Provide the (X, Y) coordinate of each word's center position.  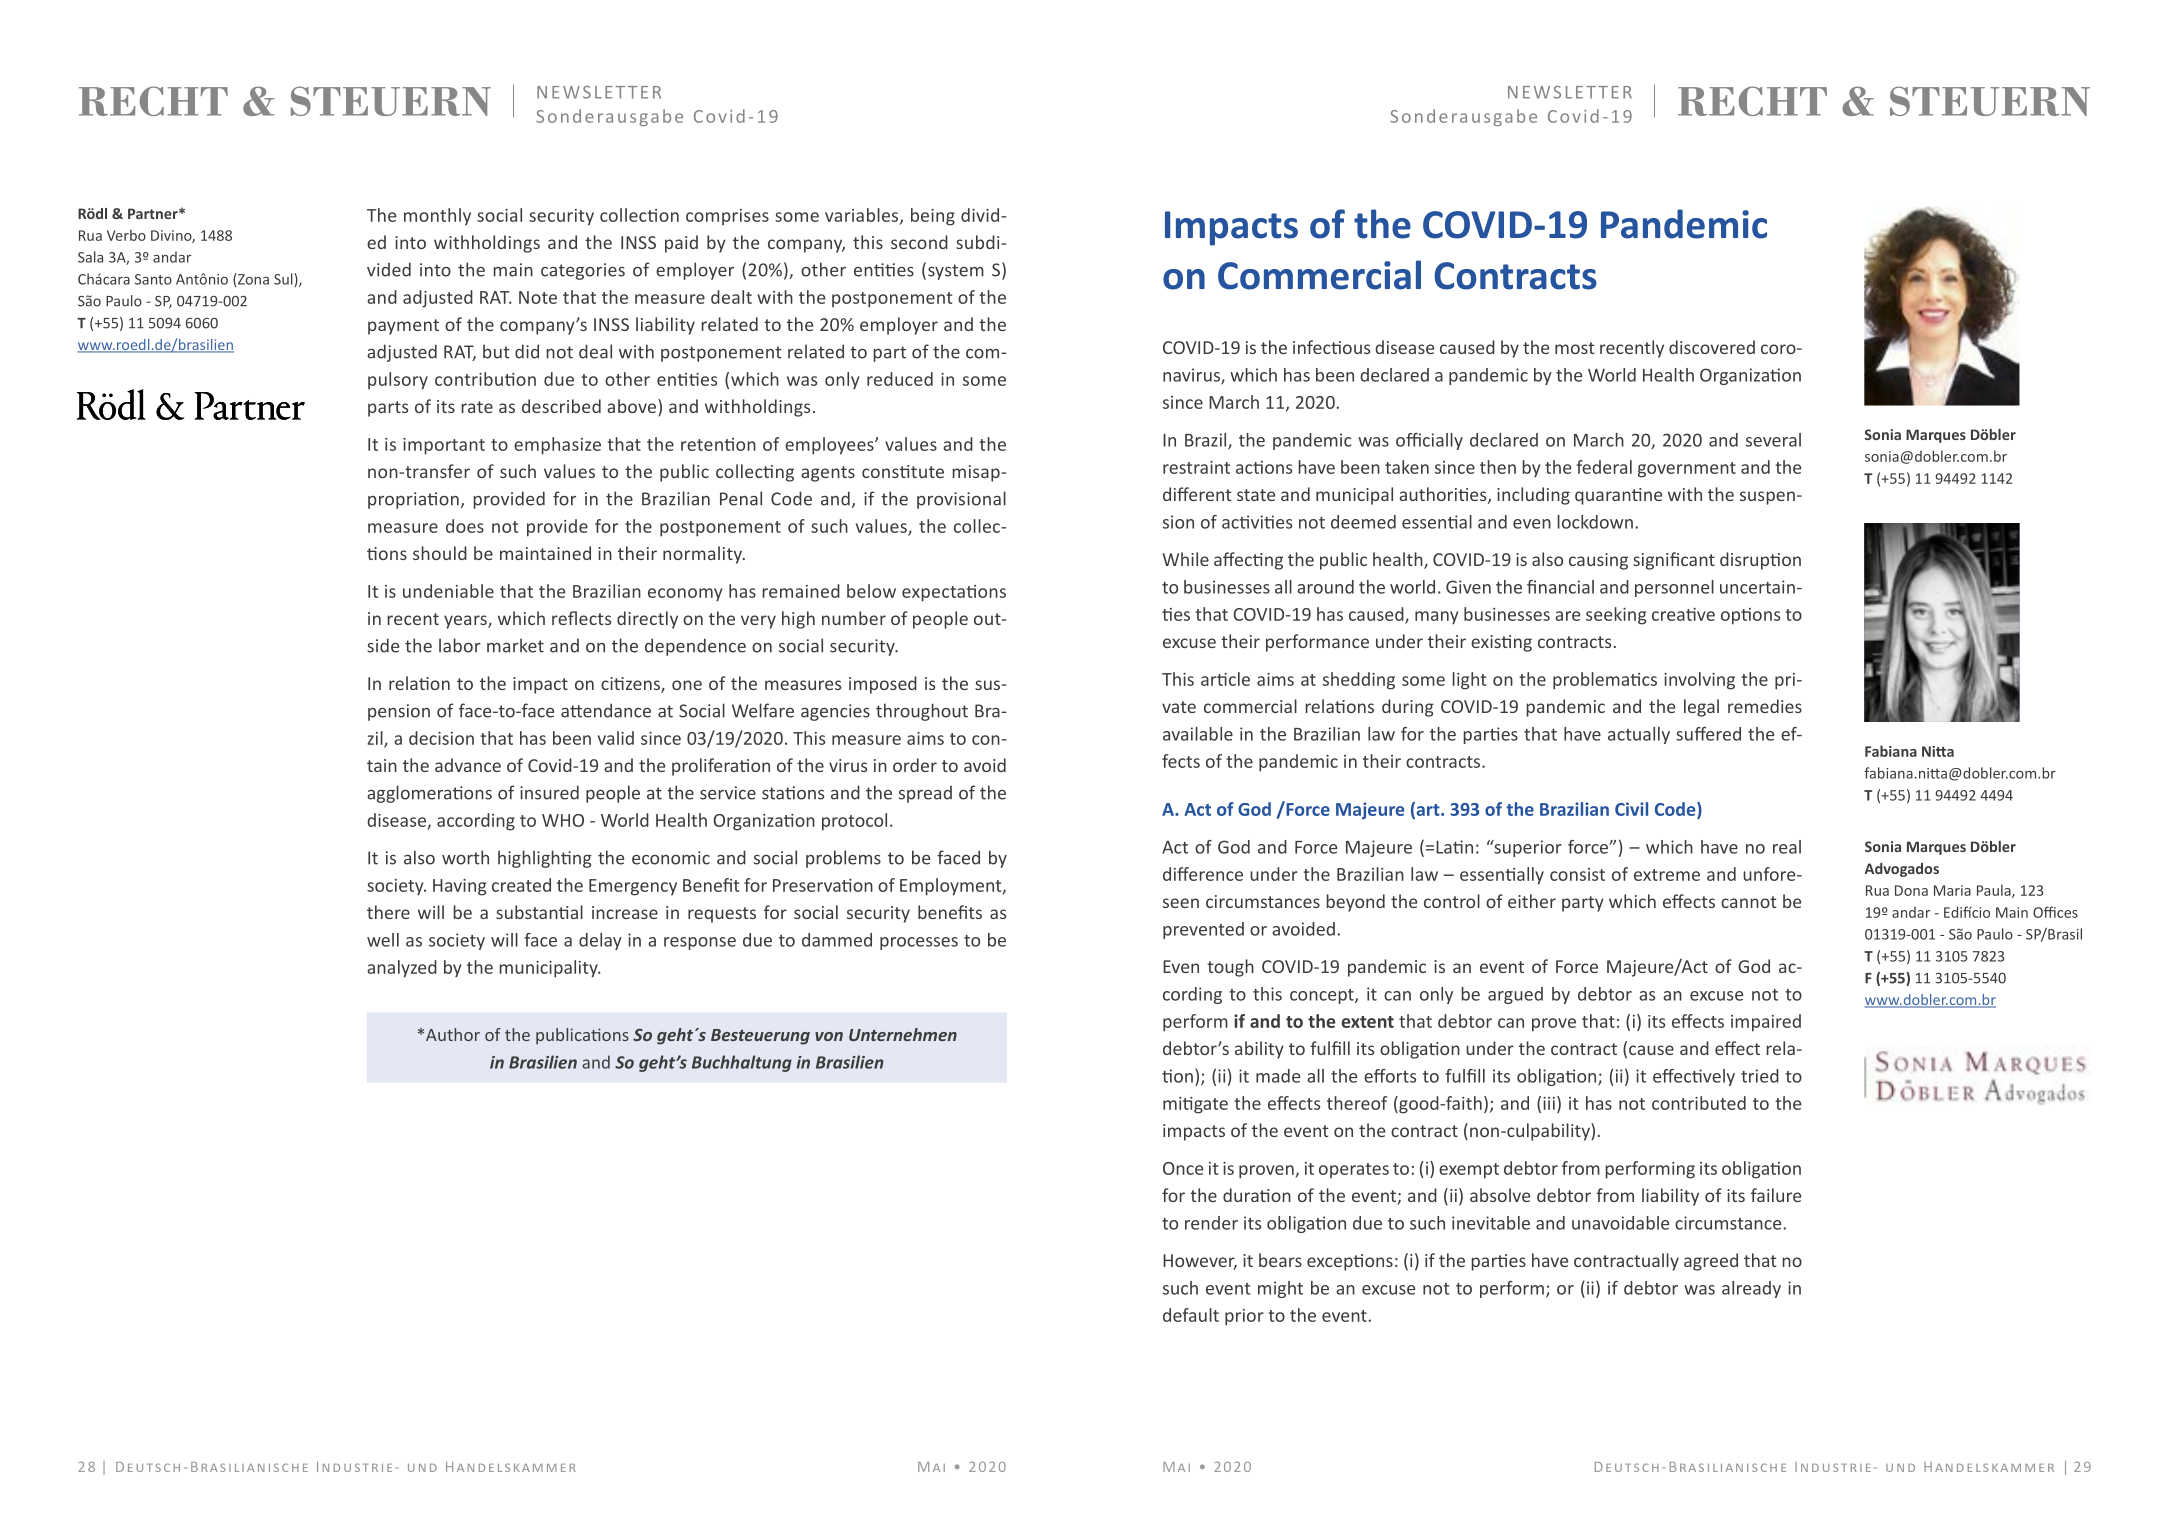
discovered (1712, 347)
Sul (284, 280)
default (1191, 1315)
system (956, 272)
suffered (1708, 734)
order (915, 765)
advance (468, 765)
